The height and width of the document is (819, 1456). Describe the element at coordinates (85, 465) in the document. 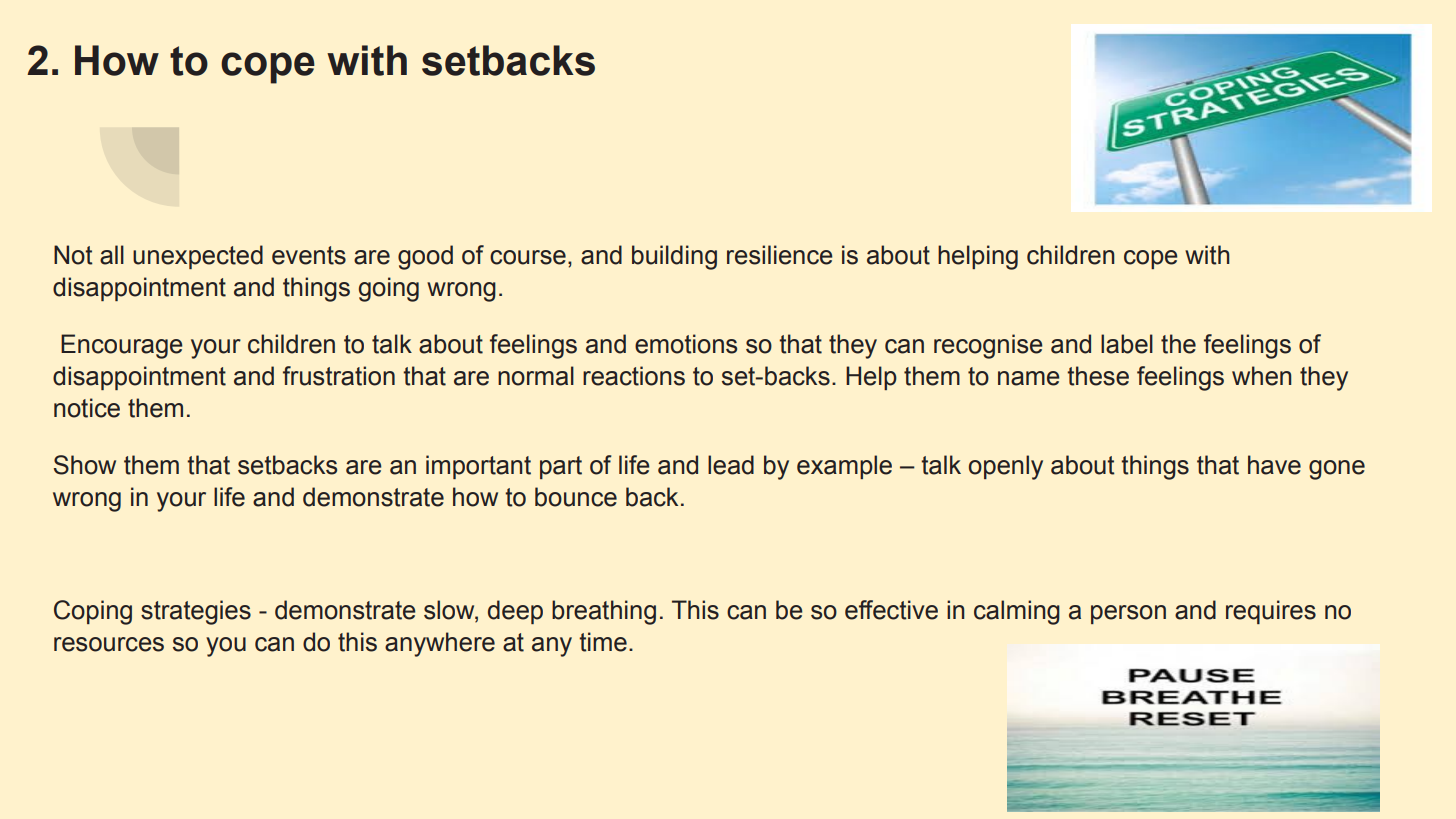

I see `Show` at that location.
